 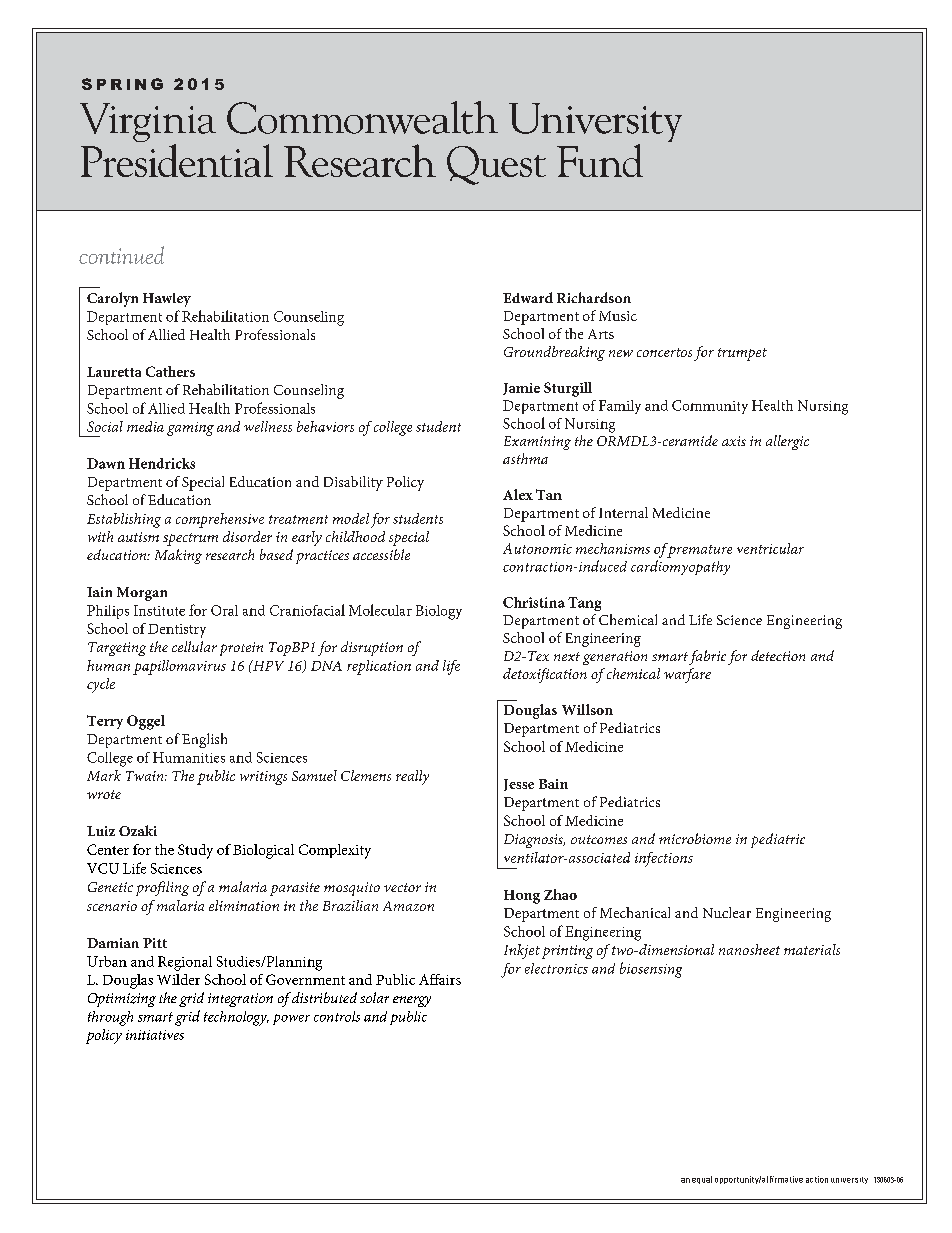 I want to click on Fund, so click(x=600, y=160).
